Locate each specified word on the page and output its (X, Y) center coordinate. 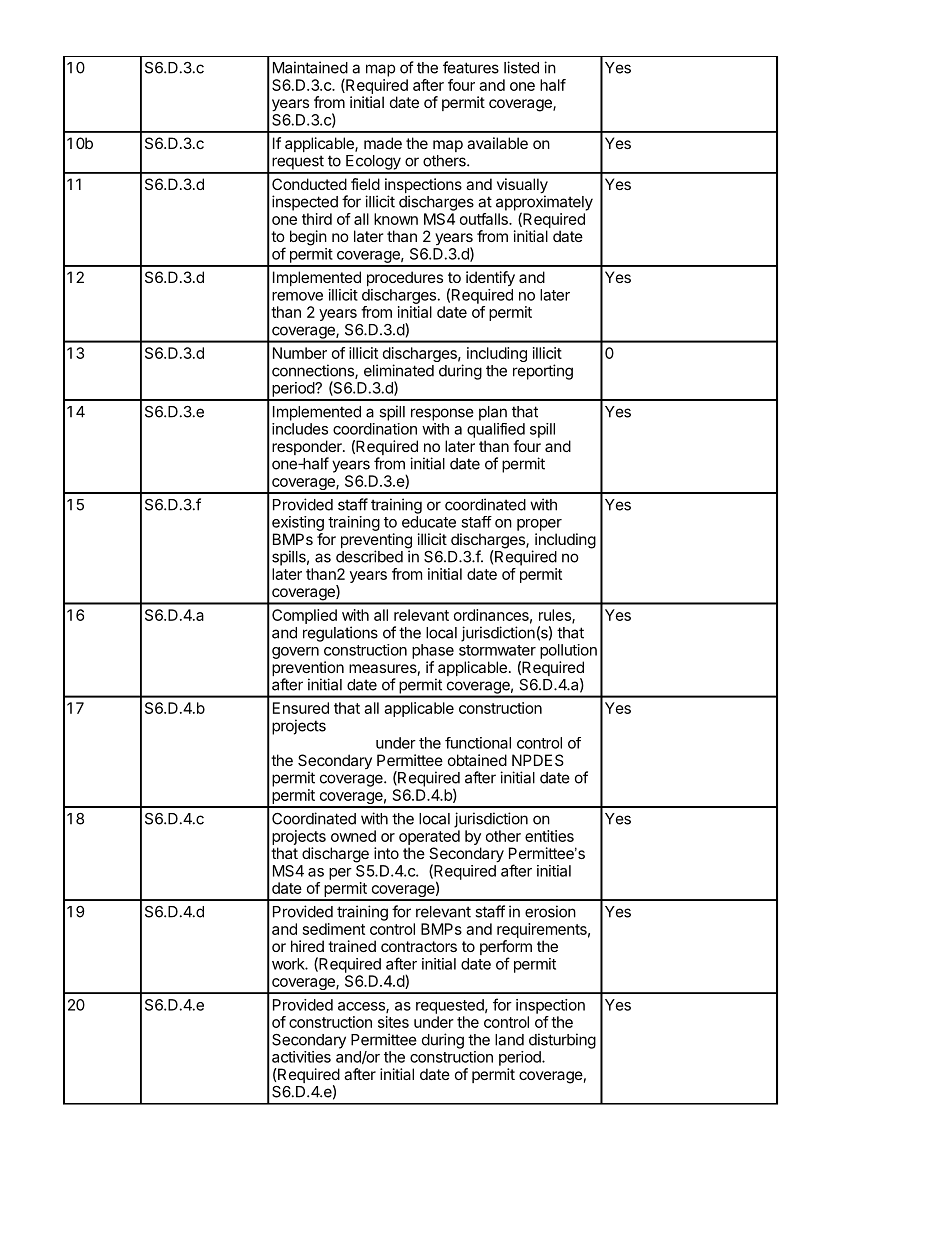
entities (549, 836)
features (471, 67)
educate (429, 522)
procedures (405, 278)
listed (521, 67)
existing (298, 523)
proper (539, 525)
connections (314, 371)
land (509, 1040)
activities (301, 1057)
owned (353, 836)
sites (393, 1022)
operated (429, 837)
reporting (543, 372)
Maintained (310, 67)
